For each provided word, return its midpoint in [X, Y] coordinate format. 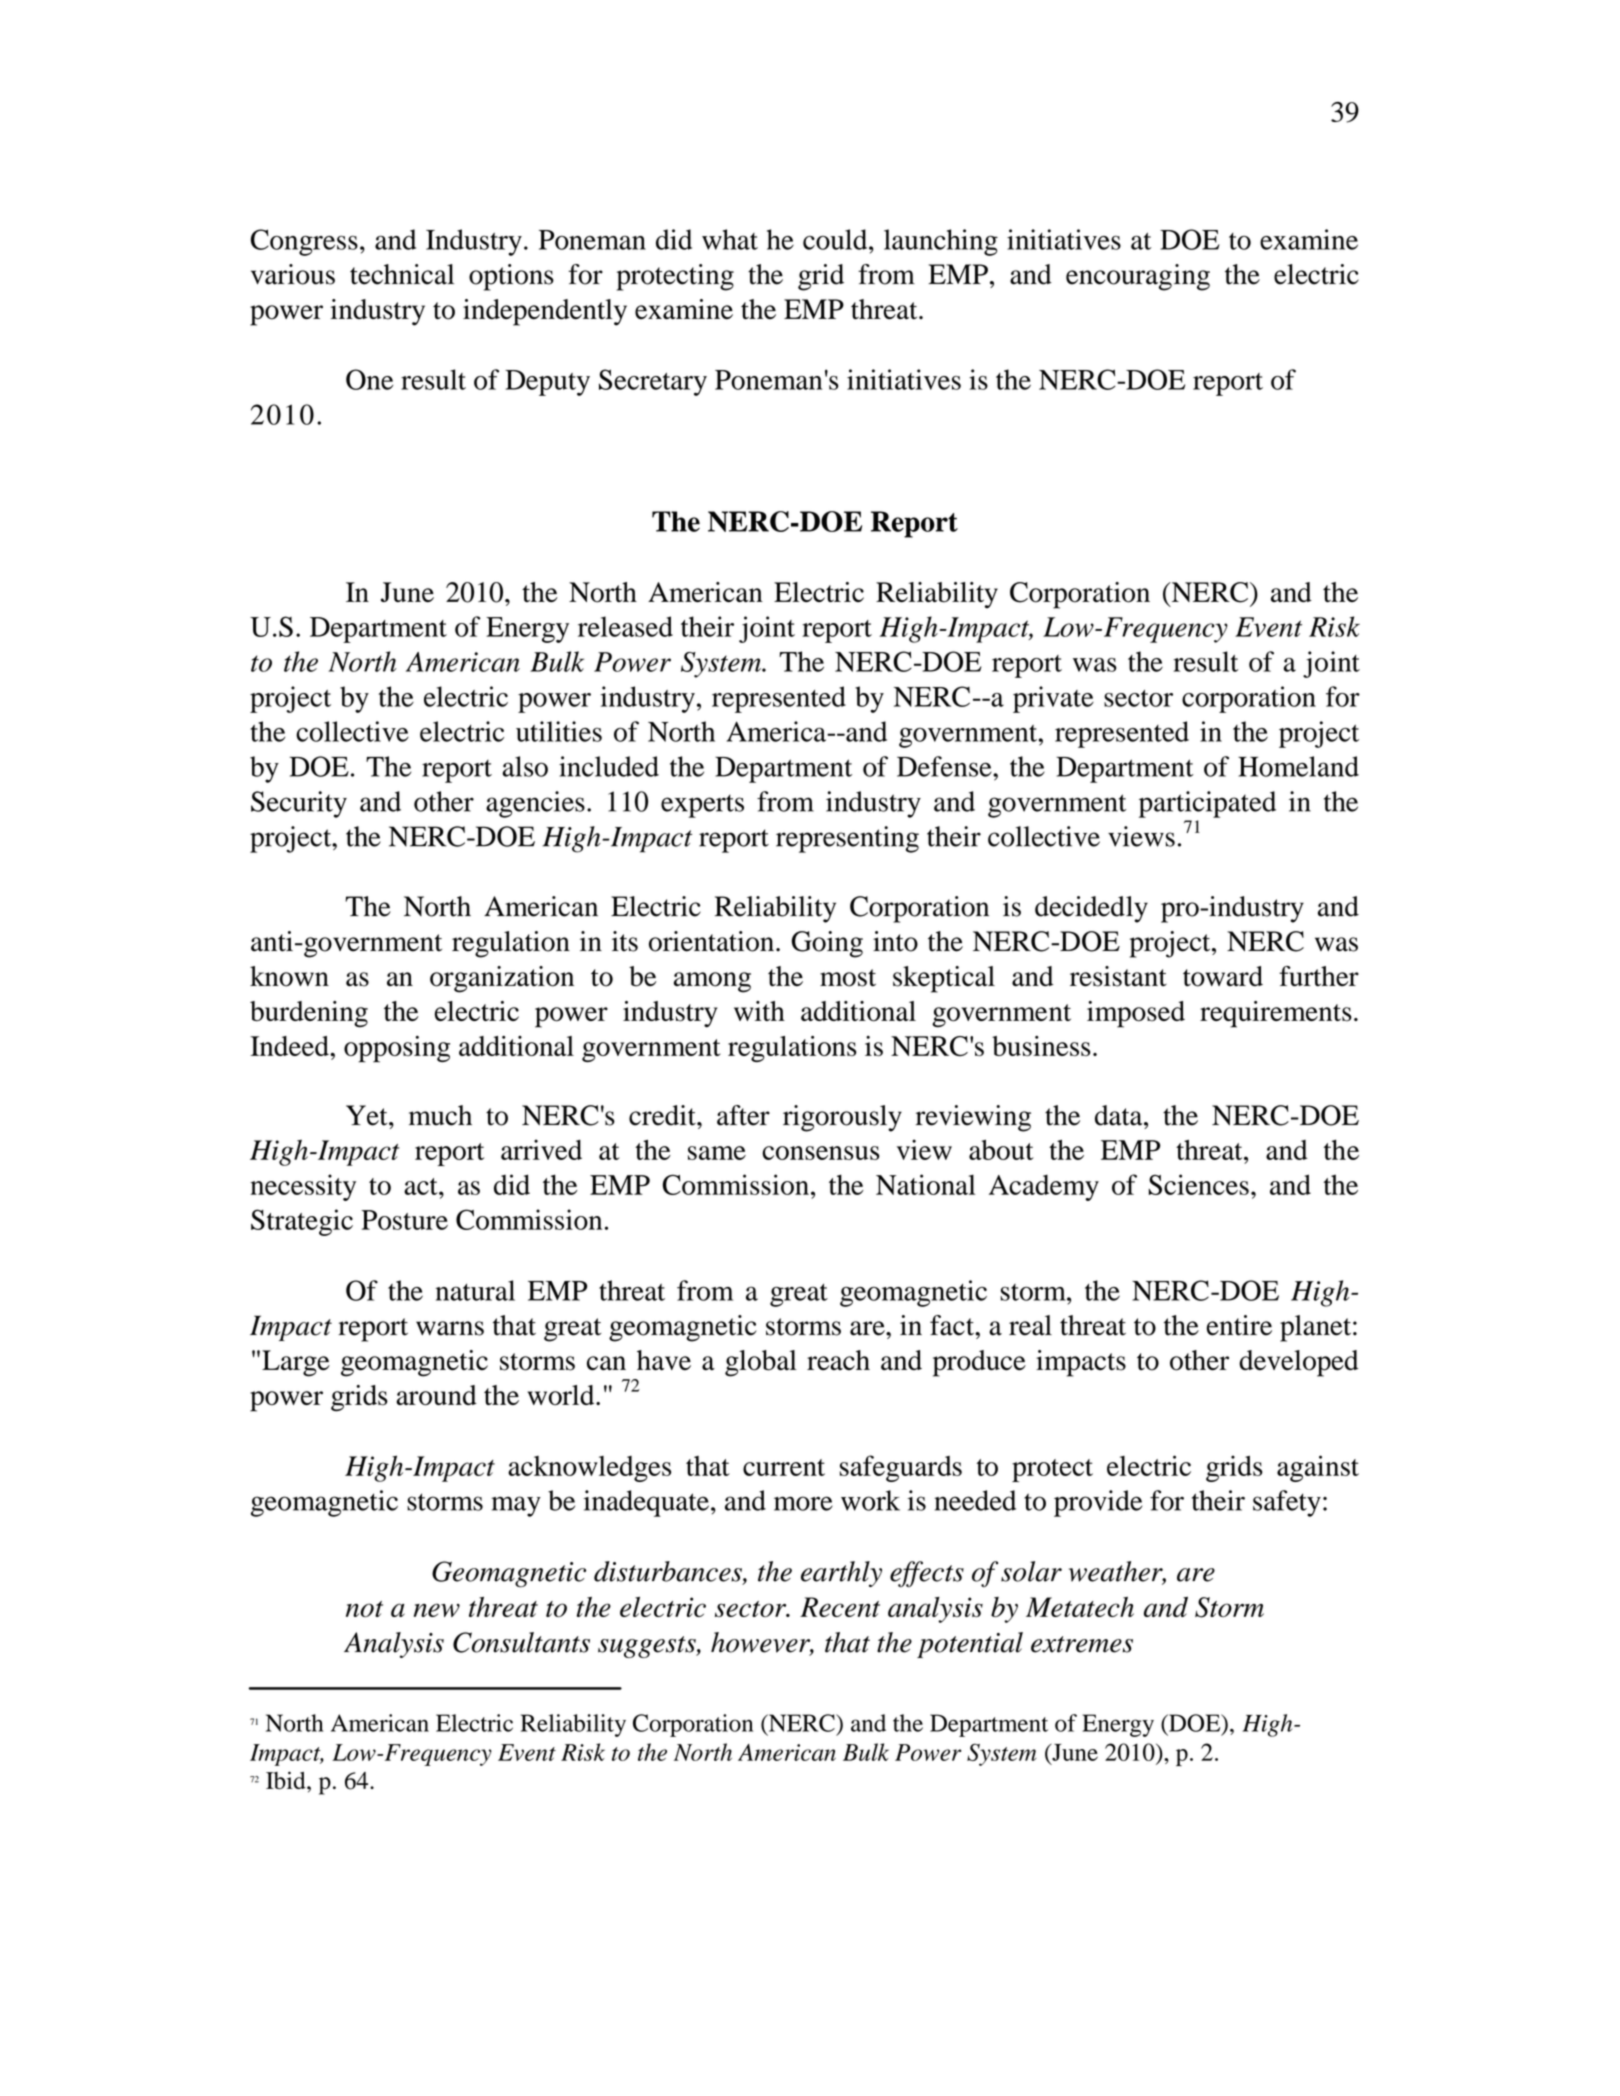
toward [1223, 976]
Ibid [287, 1780]
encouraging [1138, 277]
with [759, 1011]
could [836, 239]
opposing [397, 1049]
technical [402, 274]
